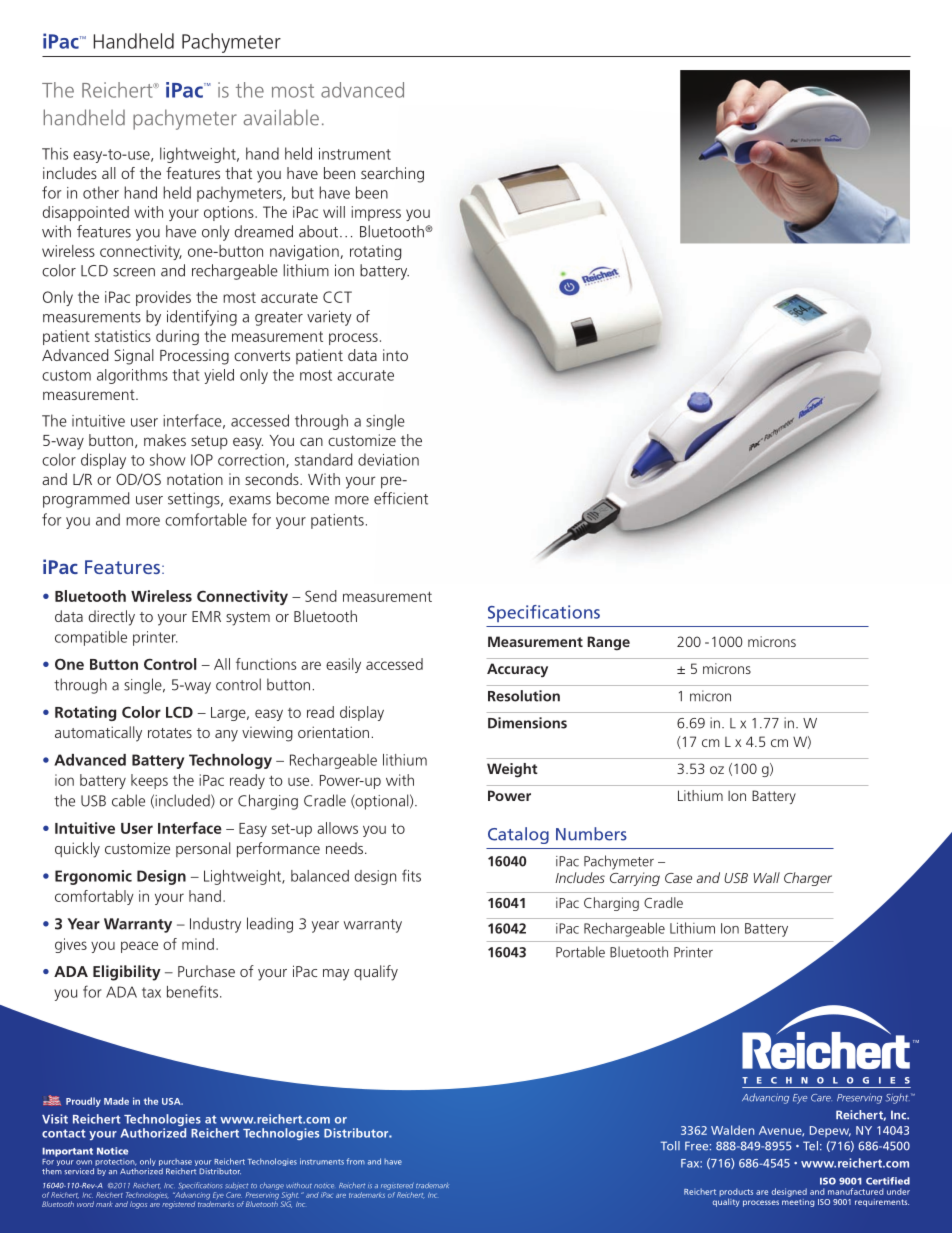  Describe the element at coordinates (808, 879) in the document. I see `Charger` at that location.
